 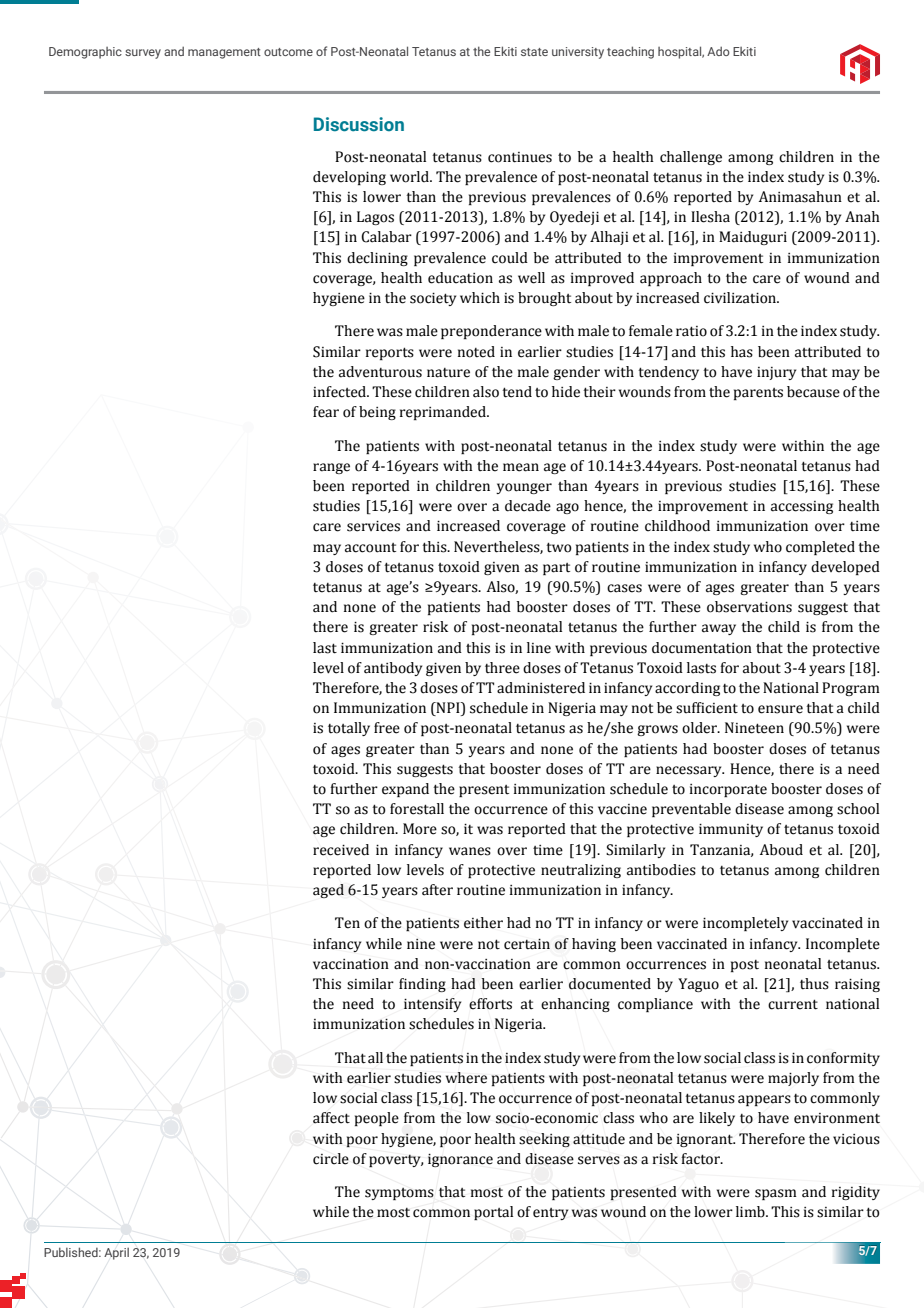 I want to click on wanes, so click(x=470, y=851).
